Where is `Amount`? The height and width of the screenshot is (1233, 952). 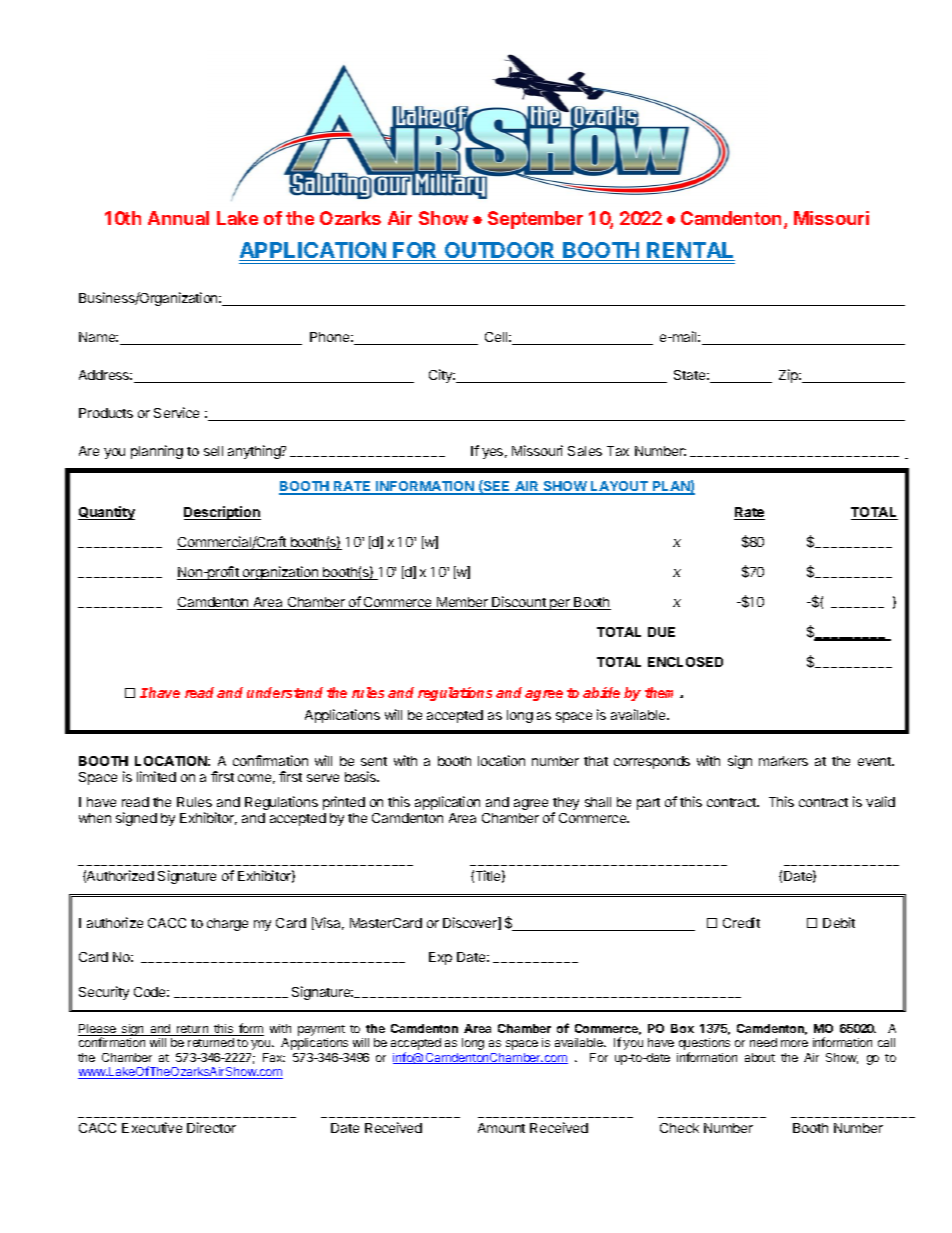 Amount is located at coordinates (501, 1128).
